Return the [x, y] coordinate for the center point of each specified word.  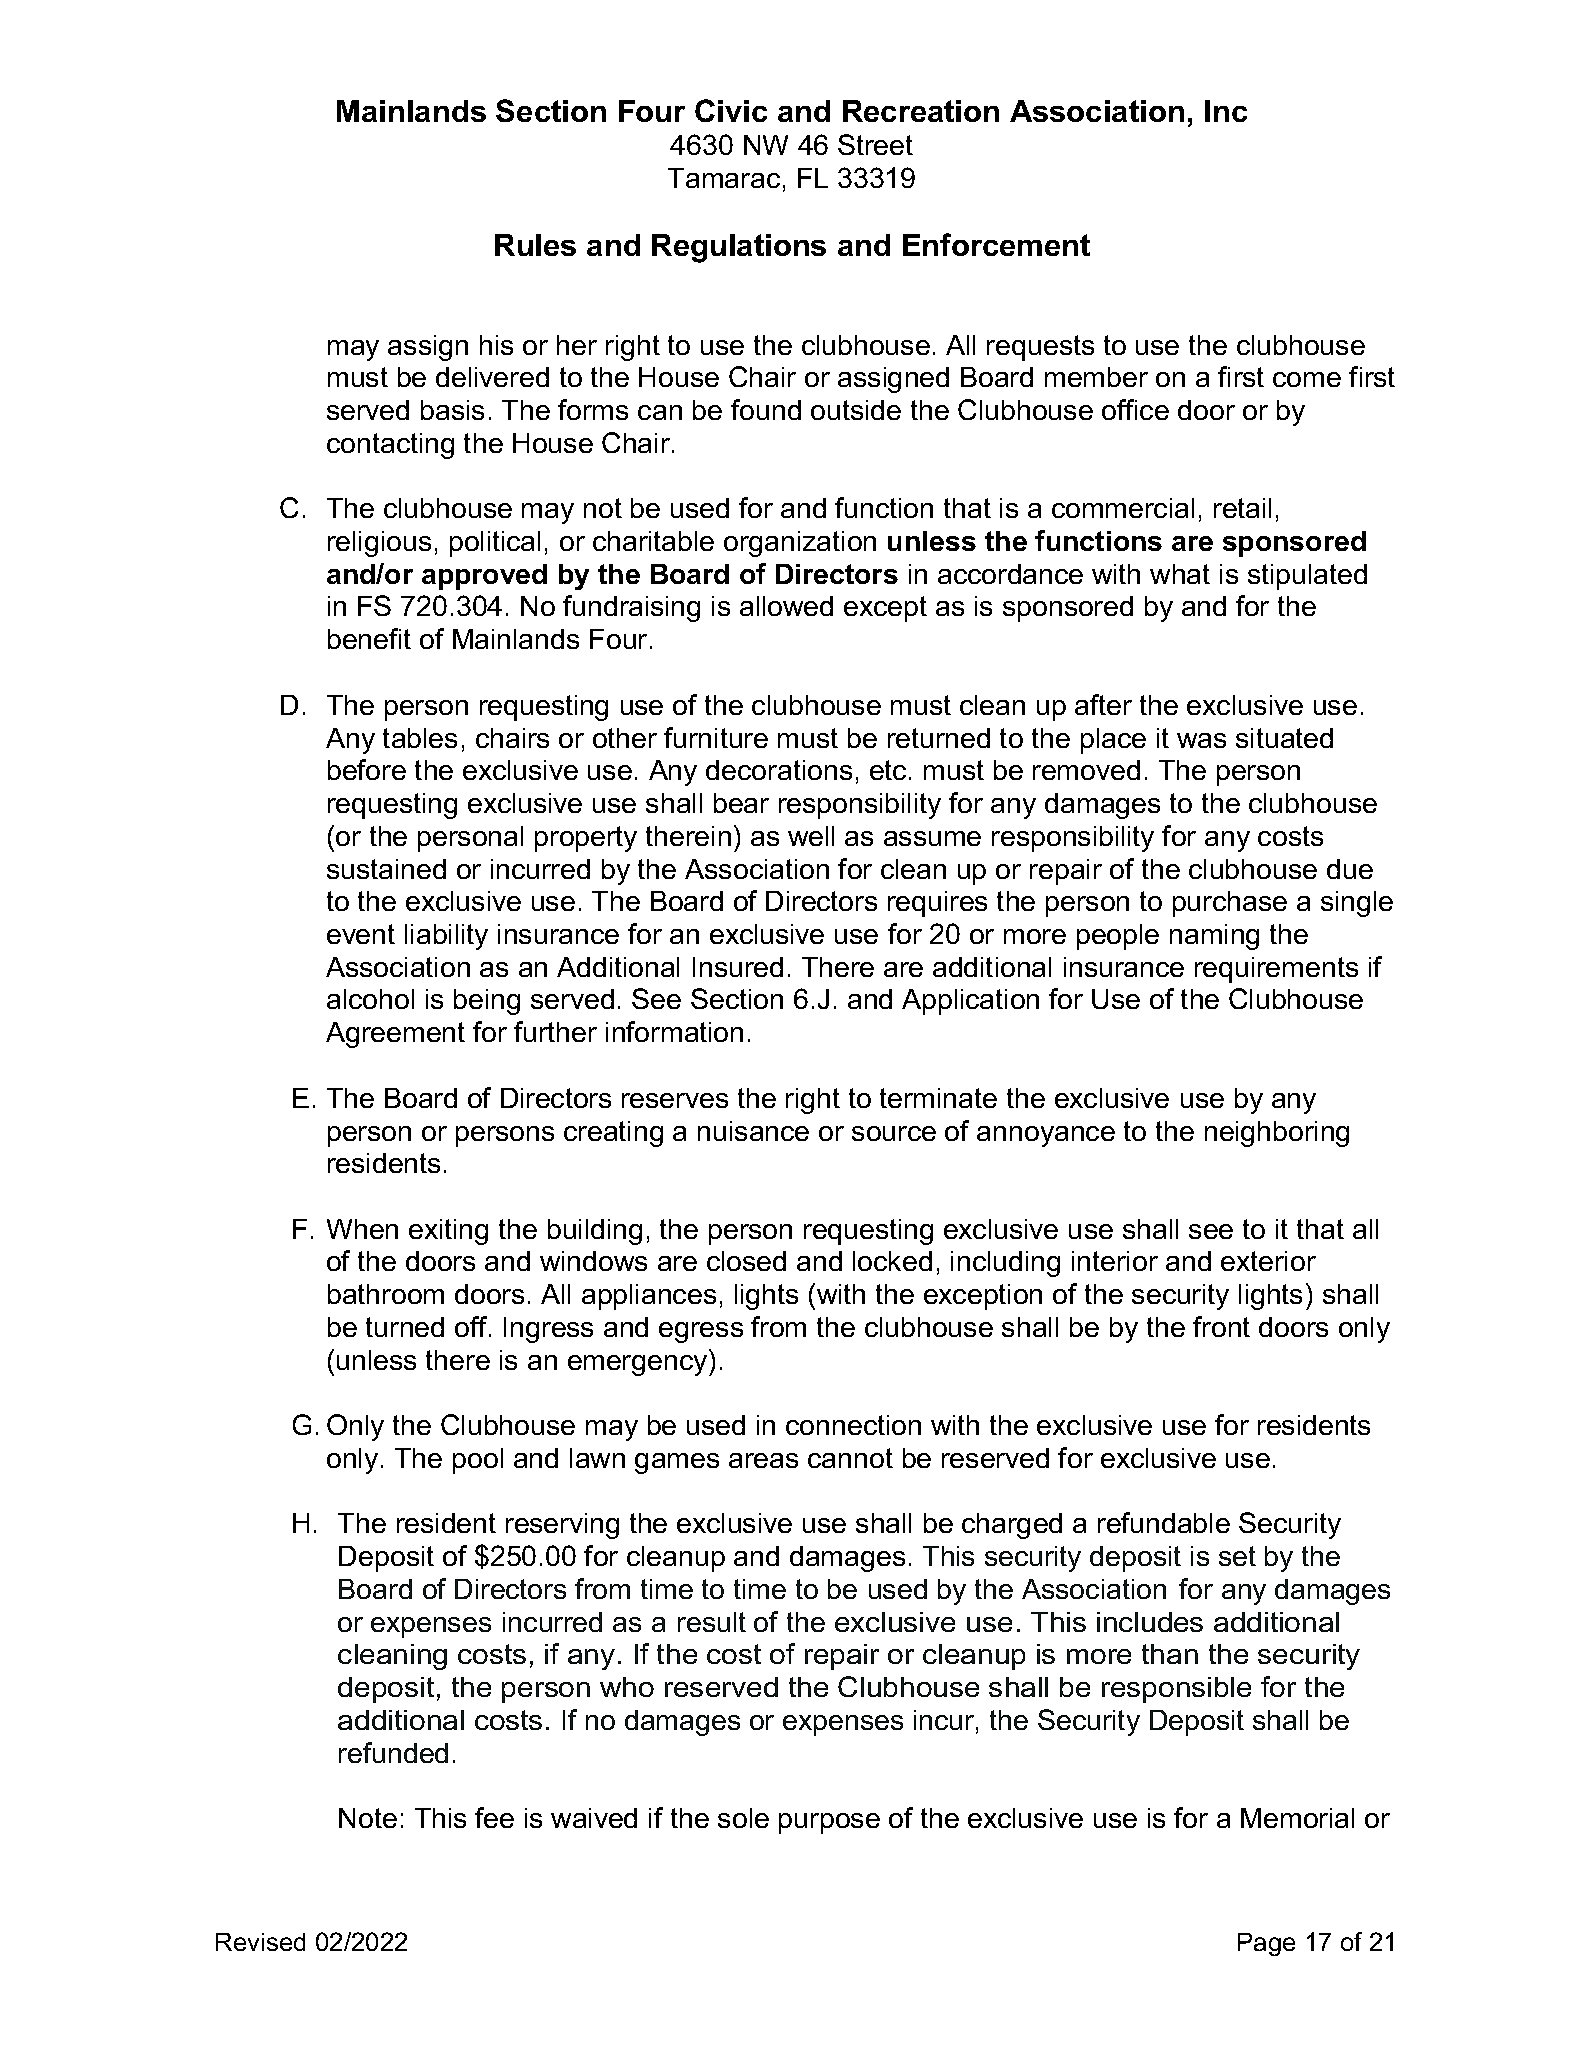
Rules [535, 245]
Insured [738, 967]
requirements [1276, 970]
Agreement [395, 1035]
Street [875, 144]
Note [368, 1818]
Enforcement [996, 244]
